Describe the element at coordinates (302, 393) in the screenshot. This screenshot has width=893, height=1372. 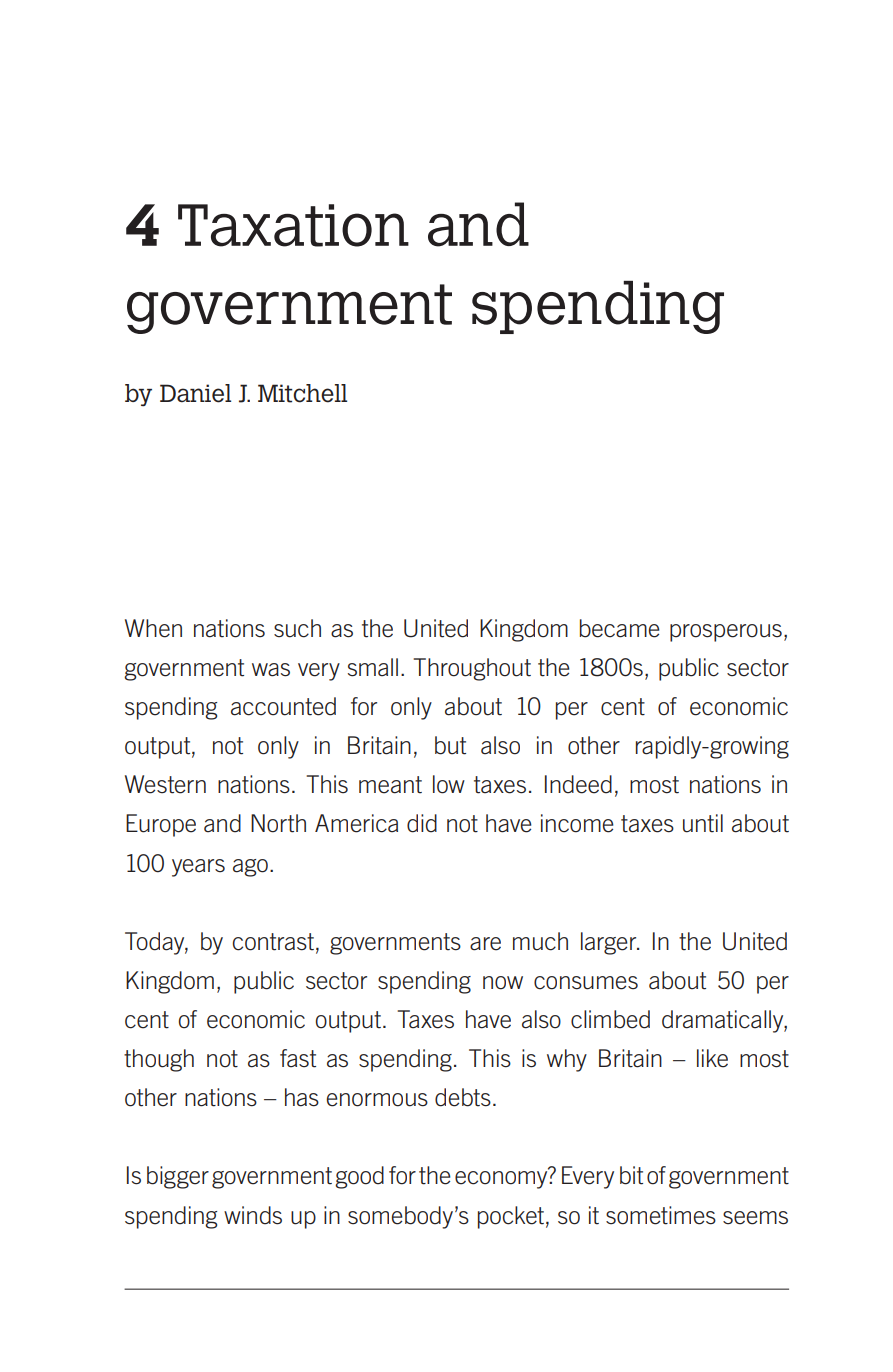
I see `Mitchell` at that location.
